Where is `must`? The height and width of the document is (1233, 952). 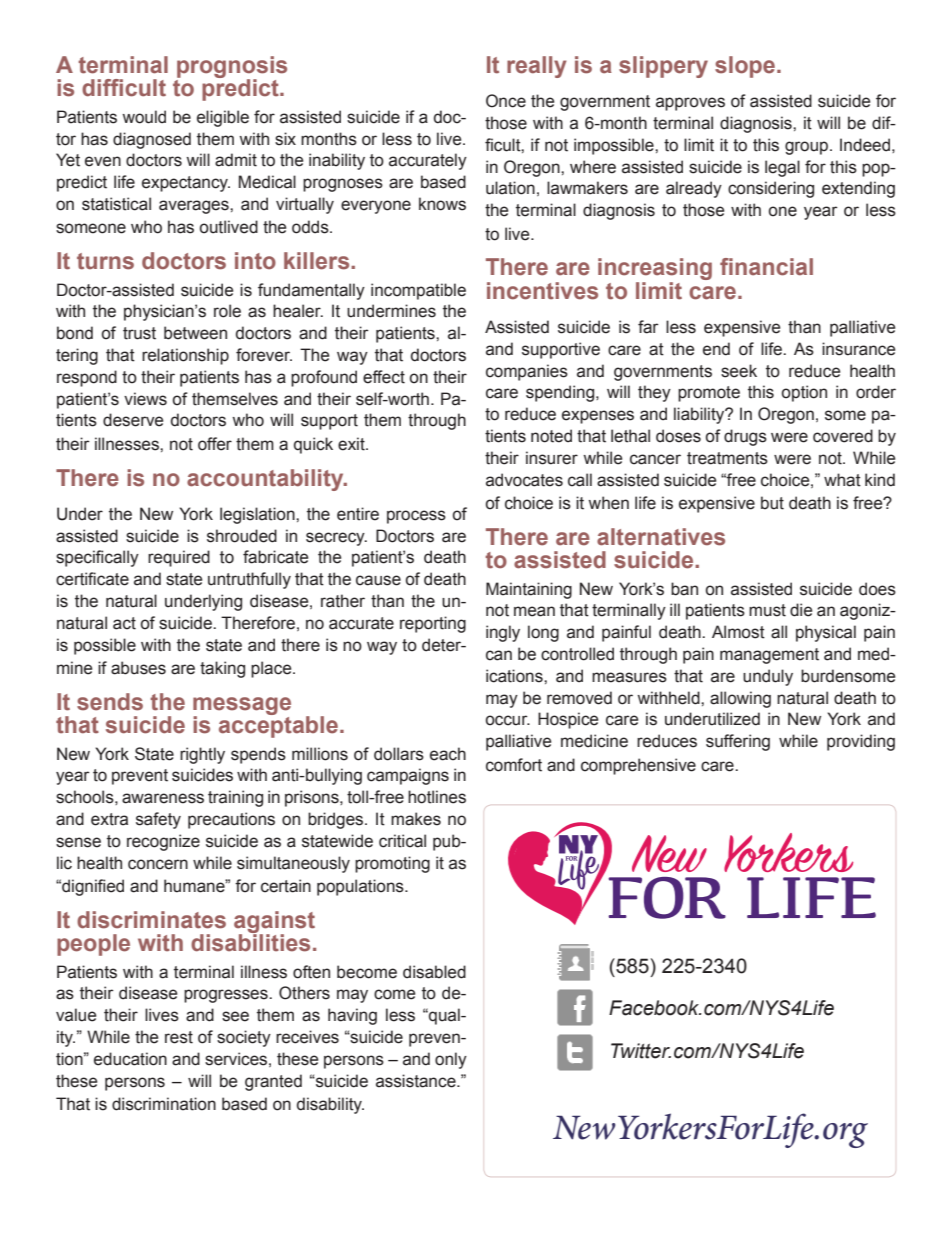
must is located at coordinates (767, 610).
